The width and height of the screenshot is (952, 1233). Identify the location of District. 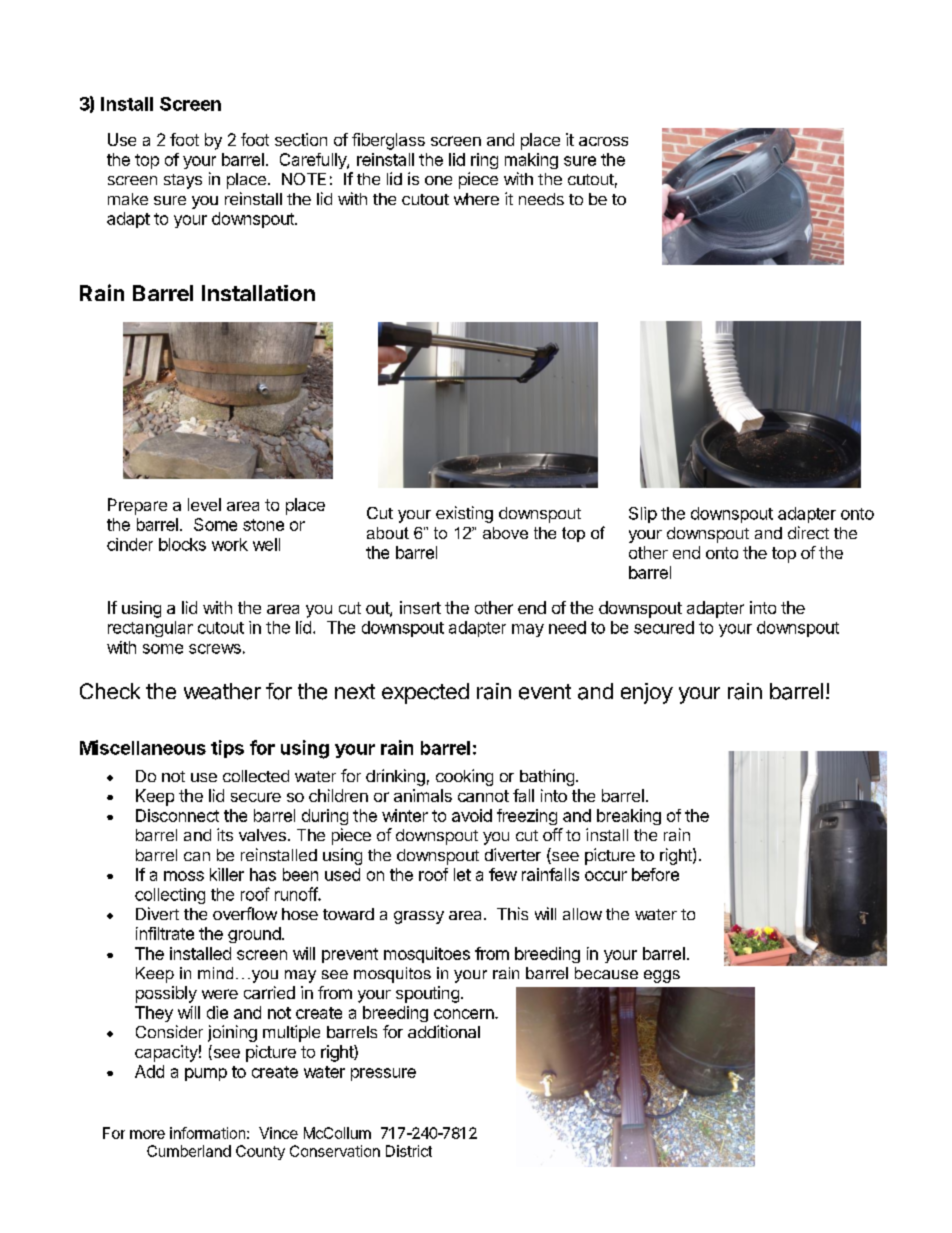
(409, 1151).
